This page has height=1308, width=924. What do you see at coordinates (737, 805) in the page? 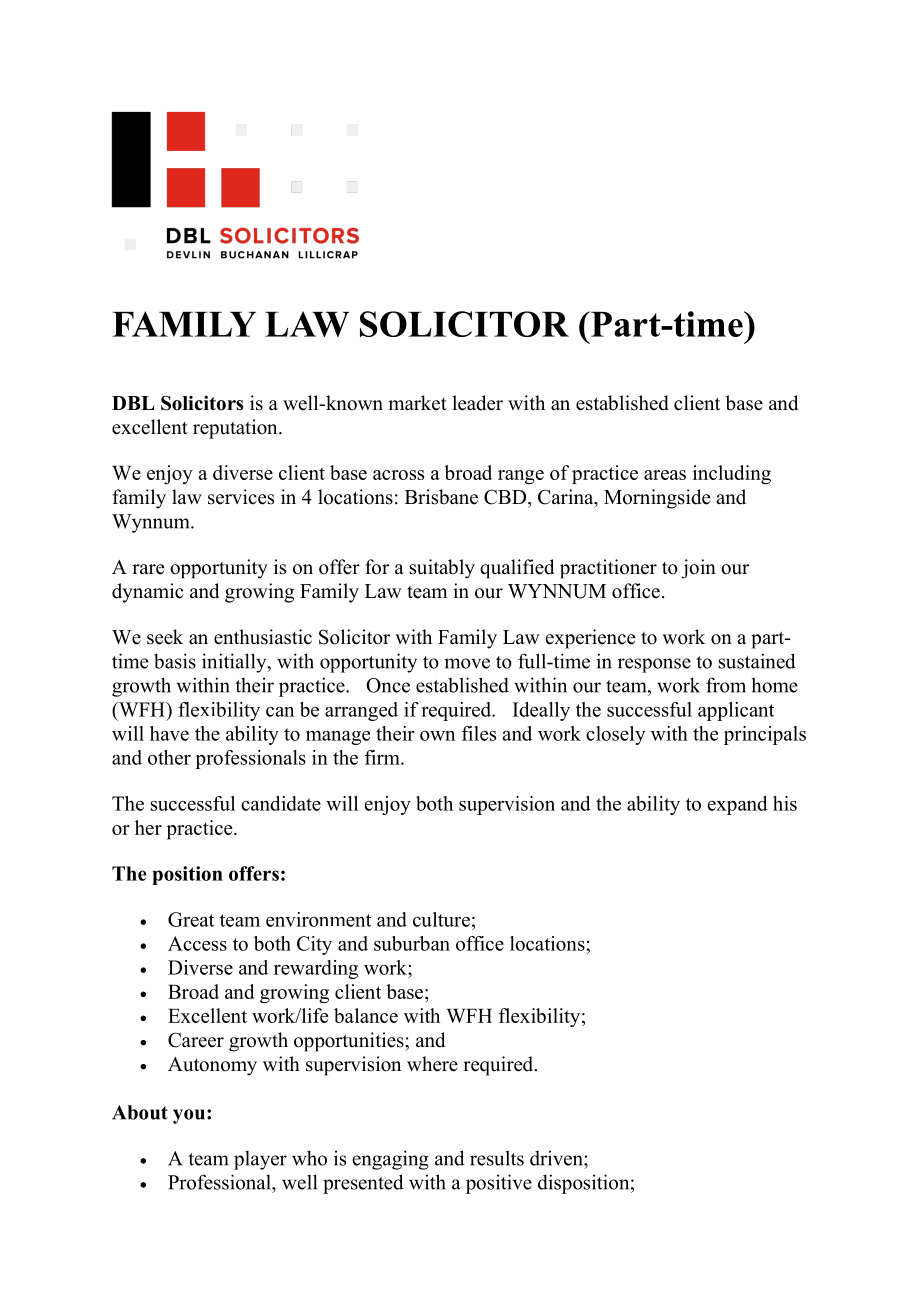
I see `expand` at bounding box center [737, 805].
